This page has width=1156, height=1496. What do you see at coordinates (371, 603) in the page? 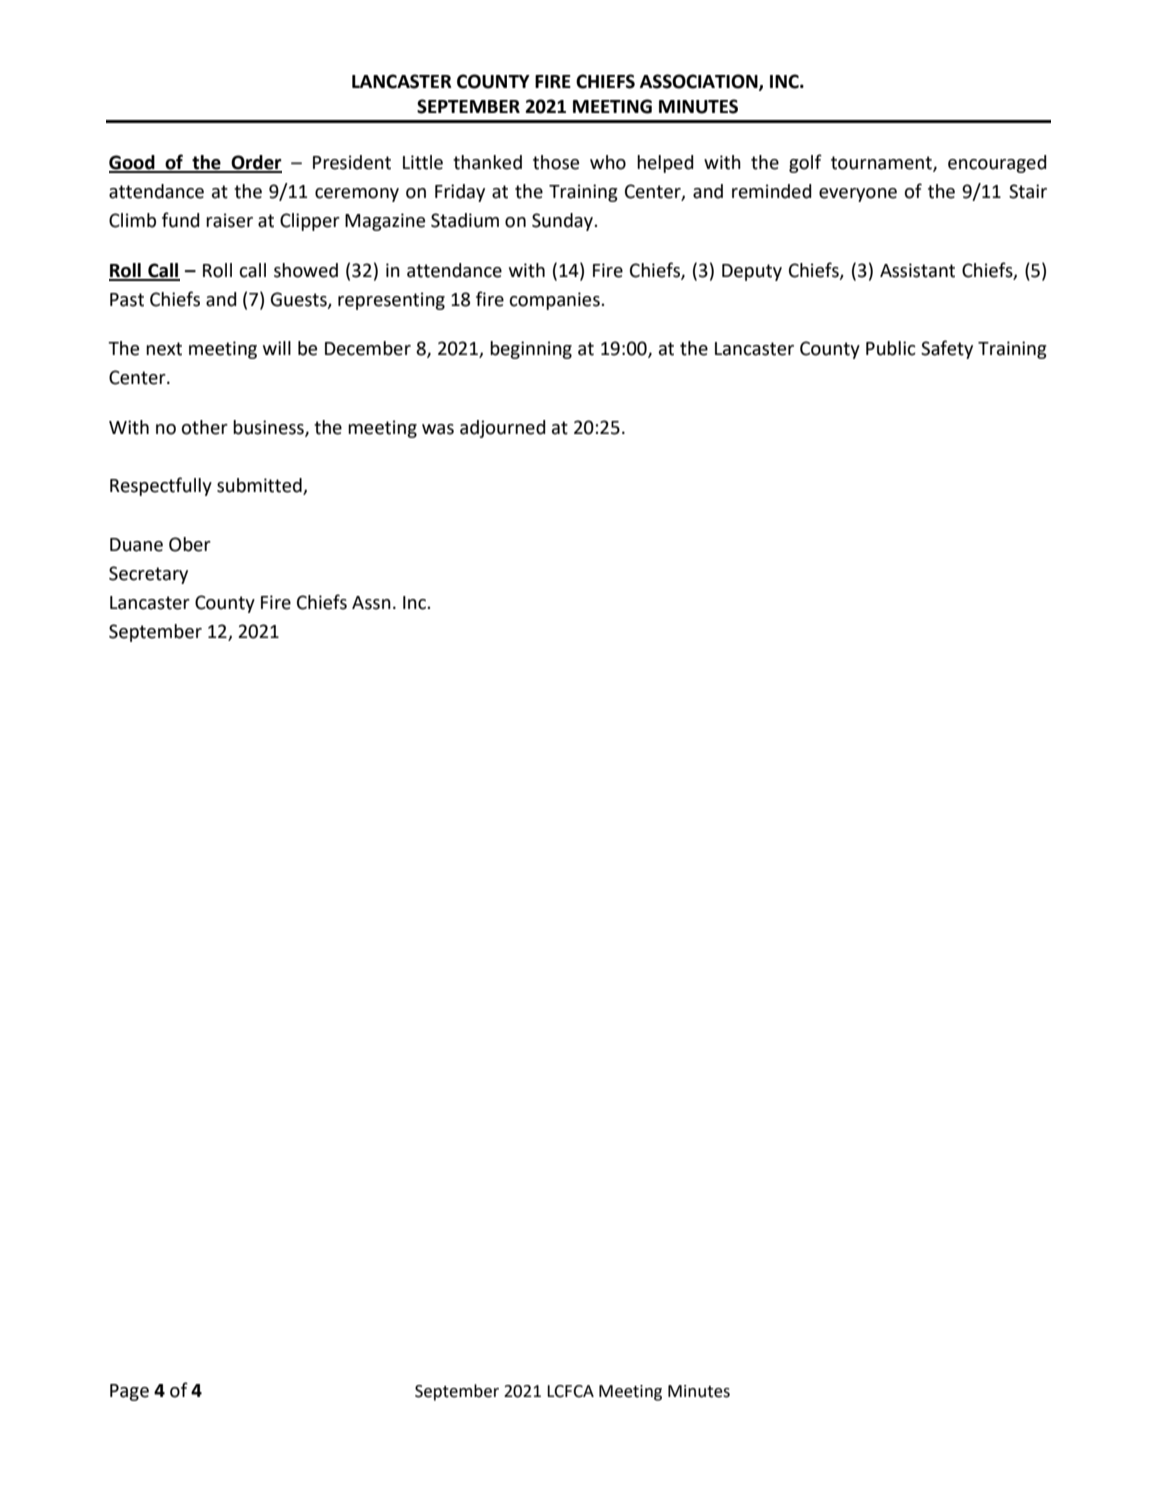
I see `Assn` at bounding box center [371, 603].
